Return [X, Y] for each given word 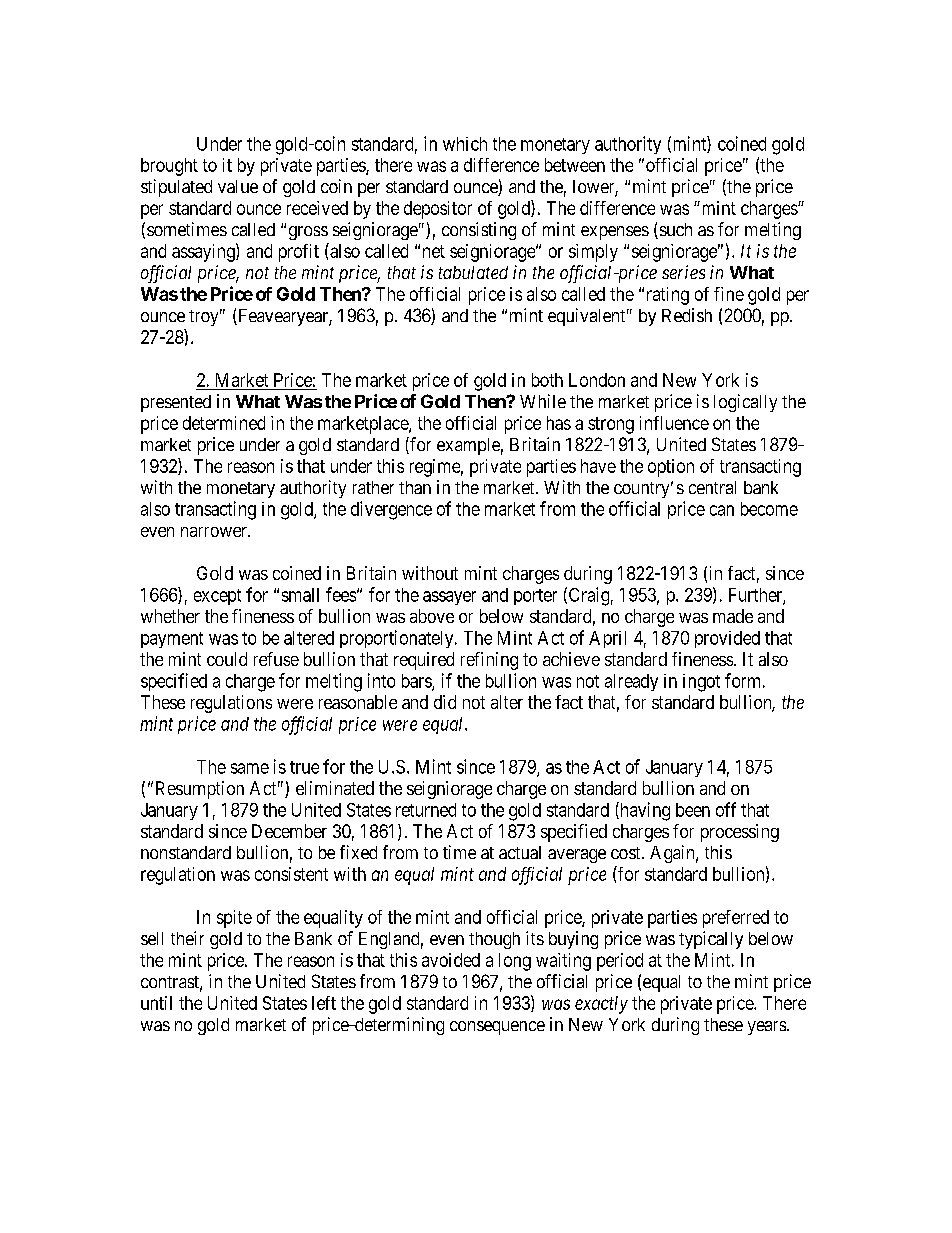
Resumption [198, 790]
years [767, 1028]
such [674, 231]
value [238, 186]
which [465, 144]
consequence [497, 1028]
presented [176, 403]
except [217, 597]
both [547, 380]
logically [745, 403]
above [432, 616]
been [693, 810]
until [156, 1003]
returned [426, 810]
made [733, 616]
